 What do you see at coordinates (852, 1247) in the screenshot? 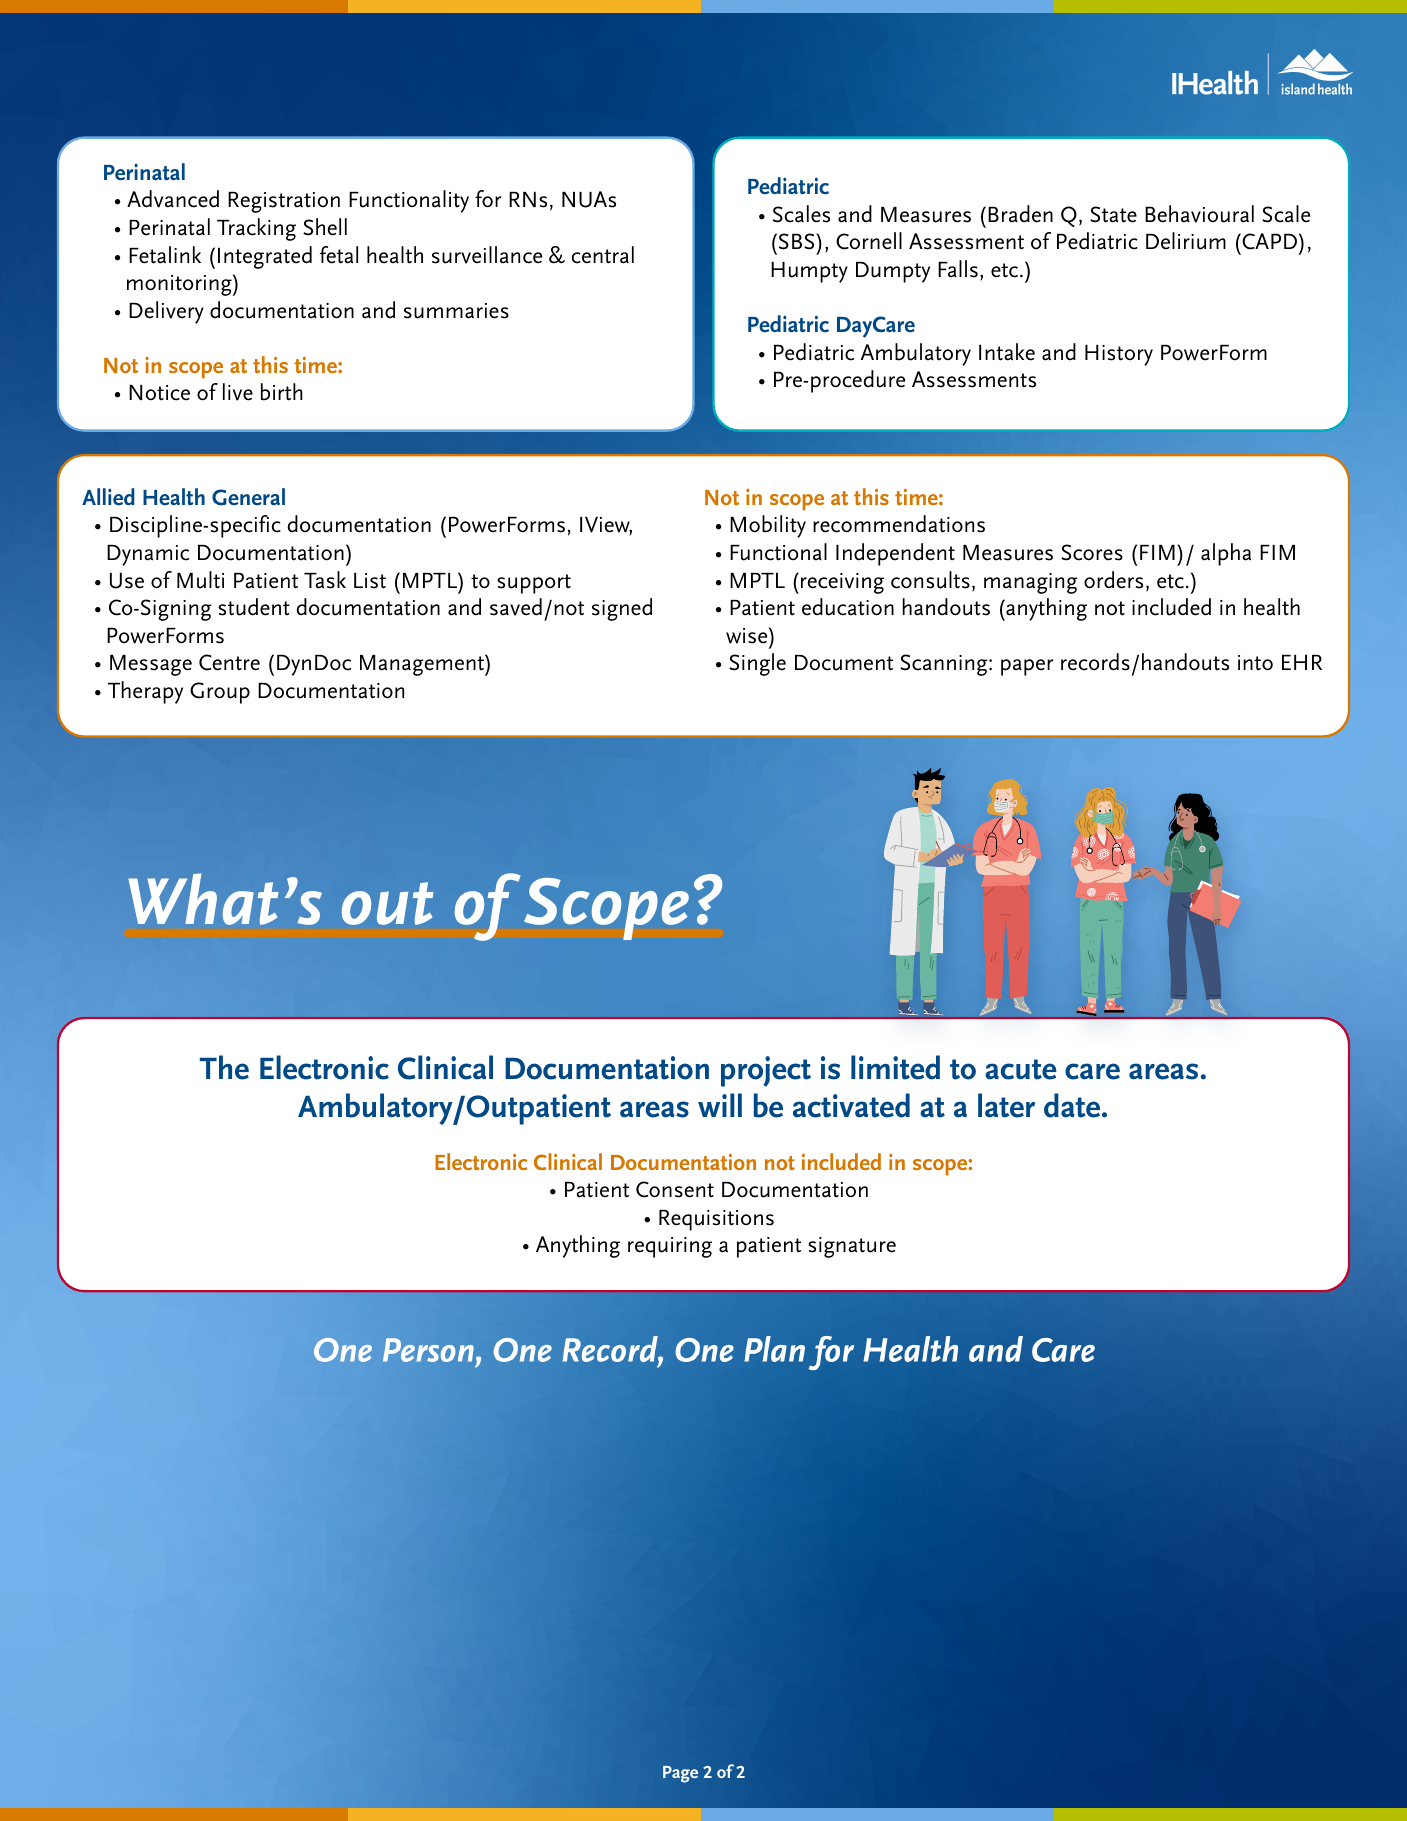
I see `signature` at bounding box center [852, 1247].
